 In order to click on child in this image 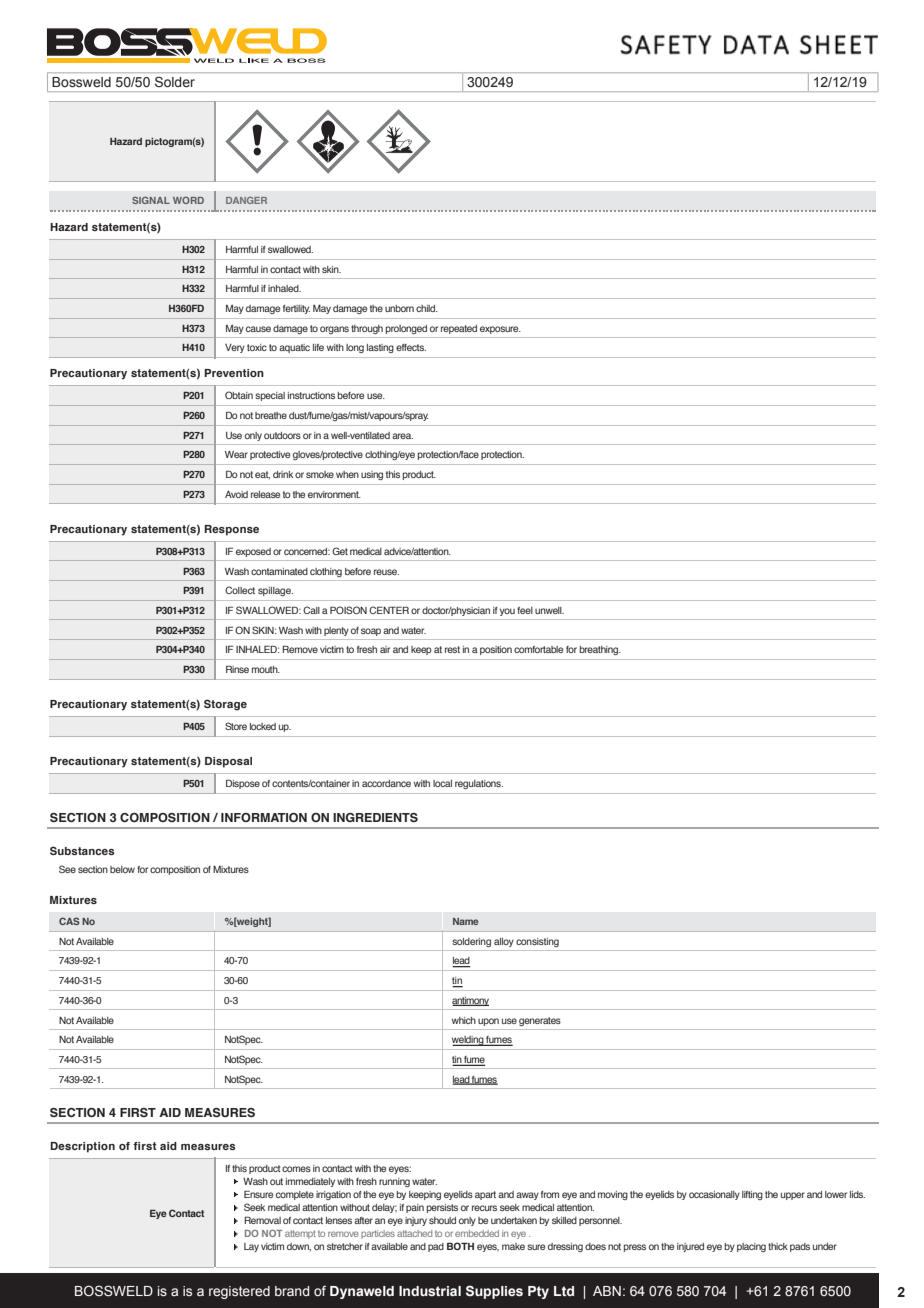, I will do `click(427, 308)`.
